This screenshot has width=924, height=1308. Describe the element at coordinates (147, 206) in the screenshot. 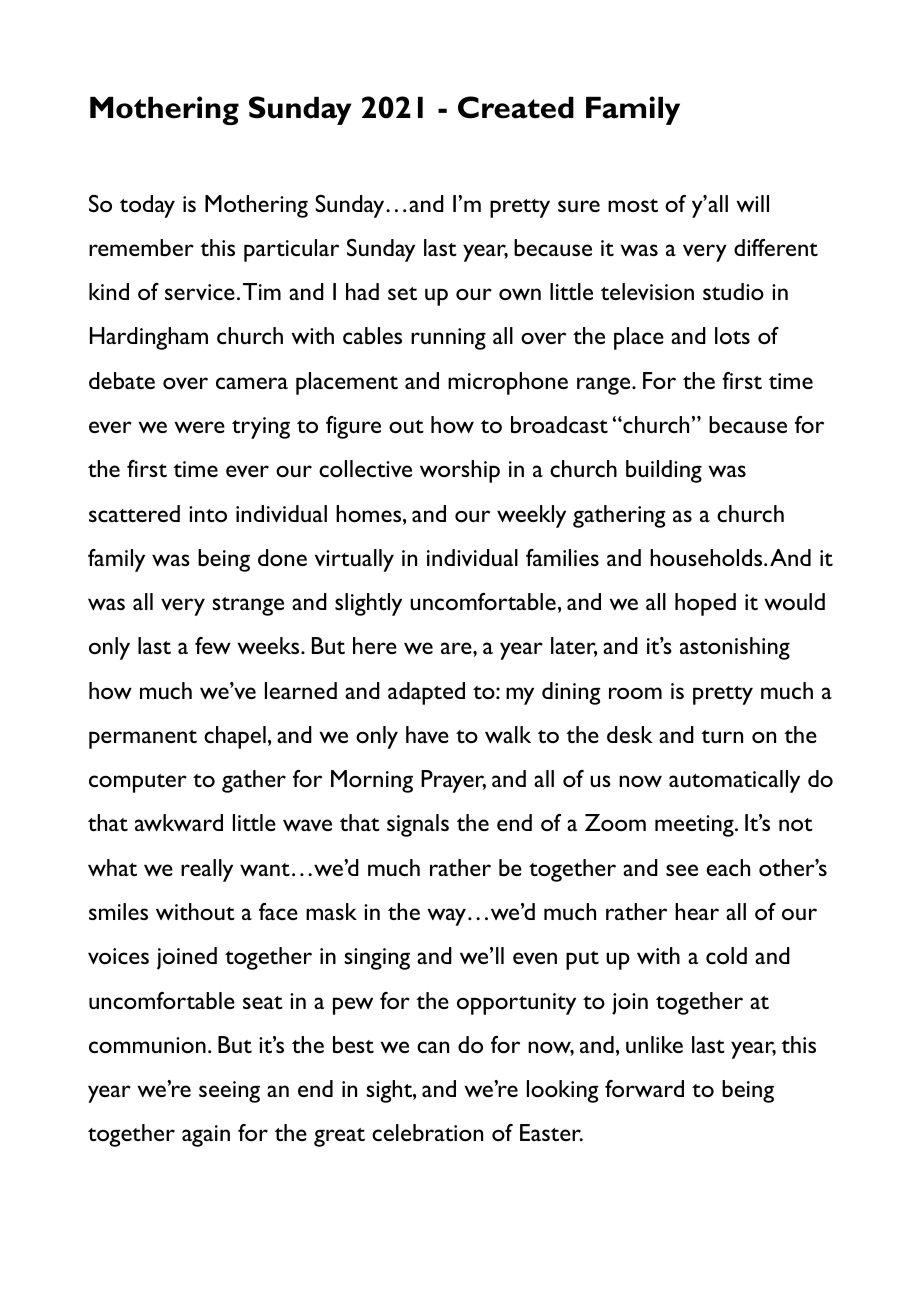

I see `today` at that location.
